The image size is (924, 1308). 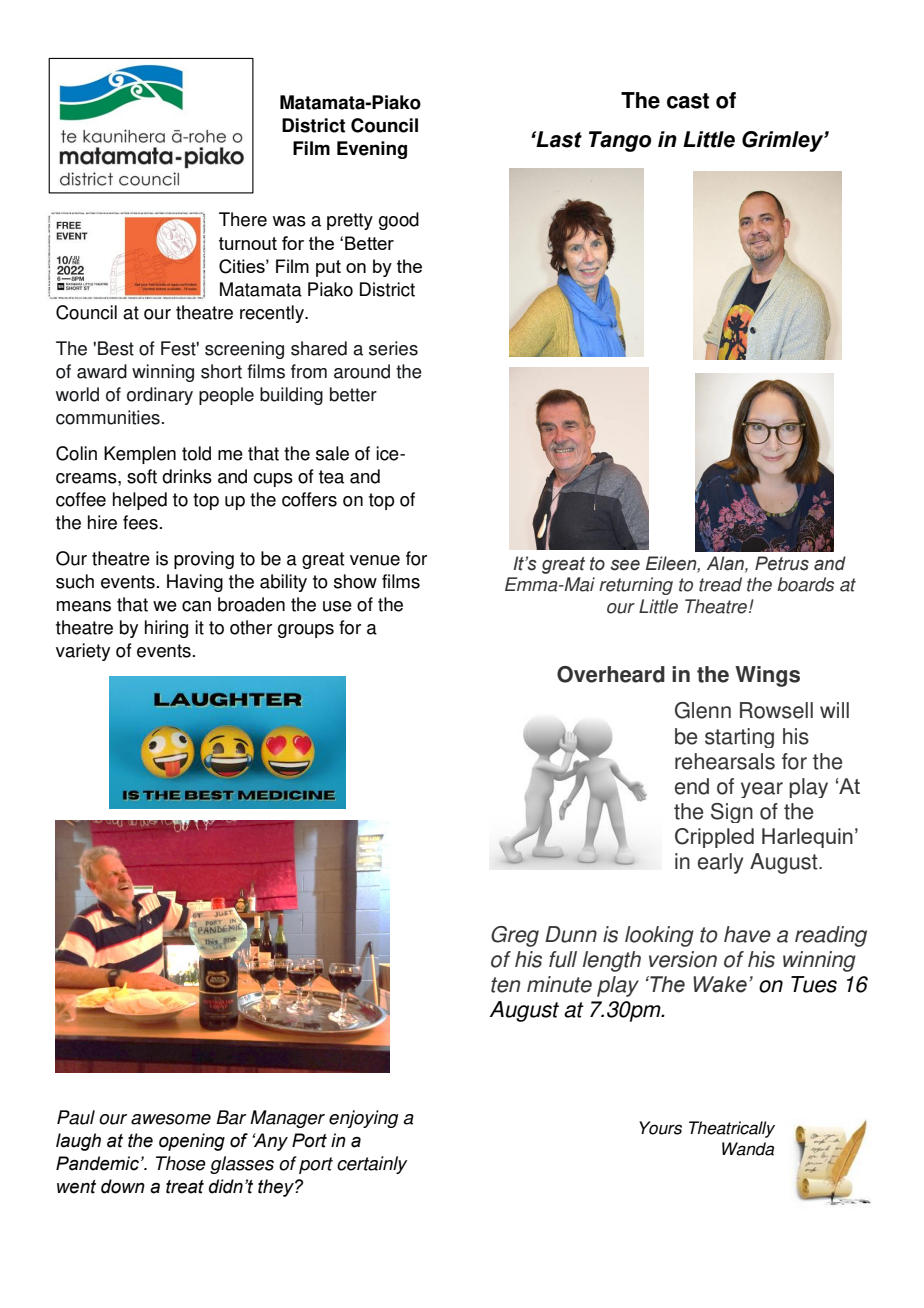 What do you see at coordinates (181, 1163) in the screenshot?
I see `Those` at bounding box center [181, 1163].
